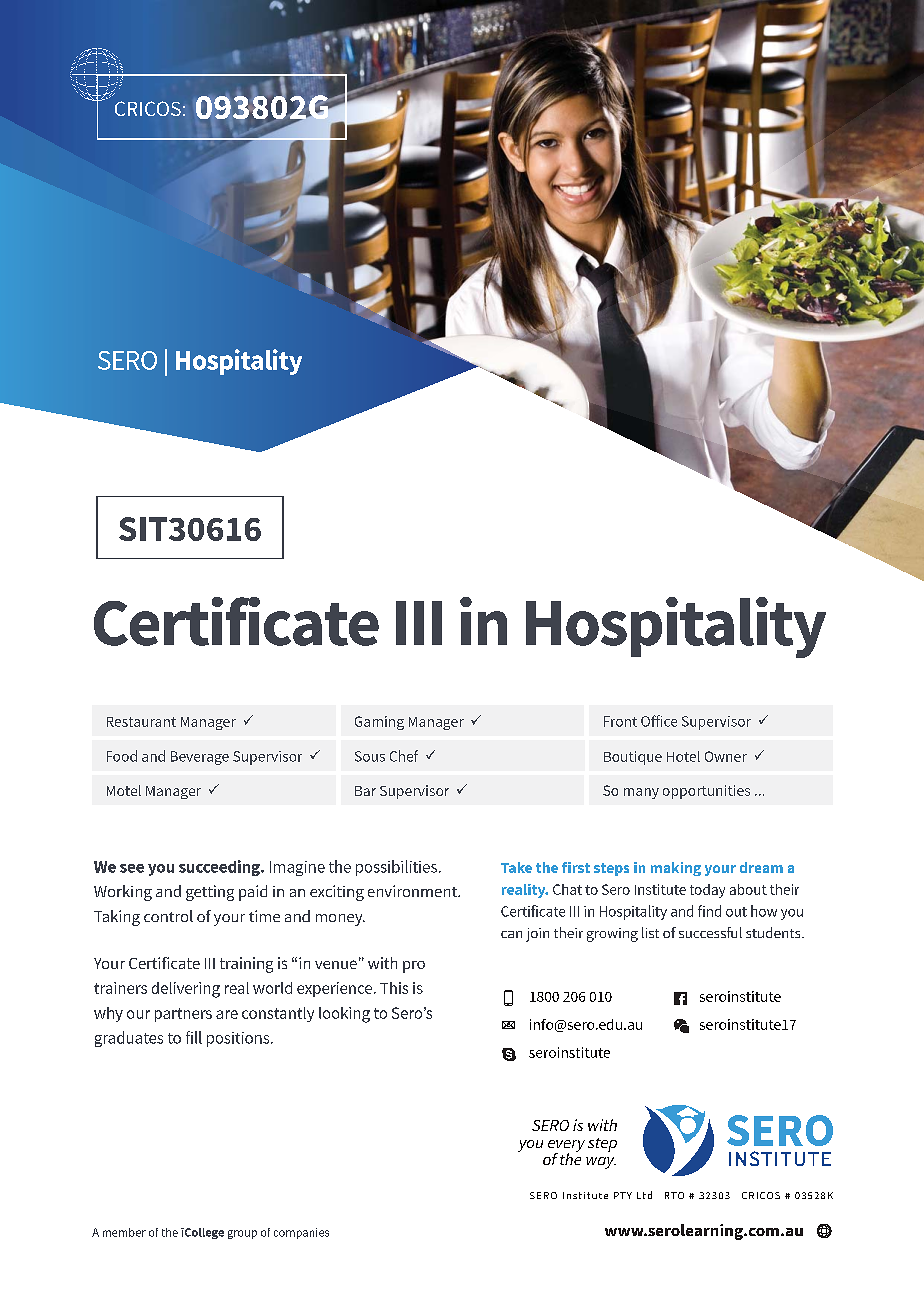  I want to click on Chef, so click(404, 756).
